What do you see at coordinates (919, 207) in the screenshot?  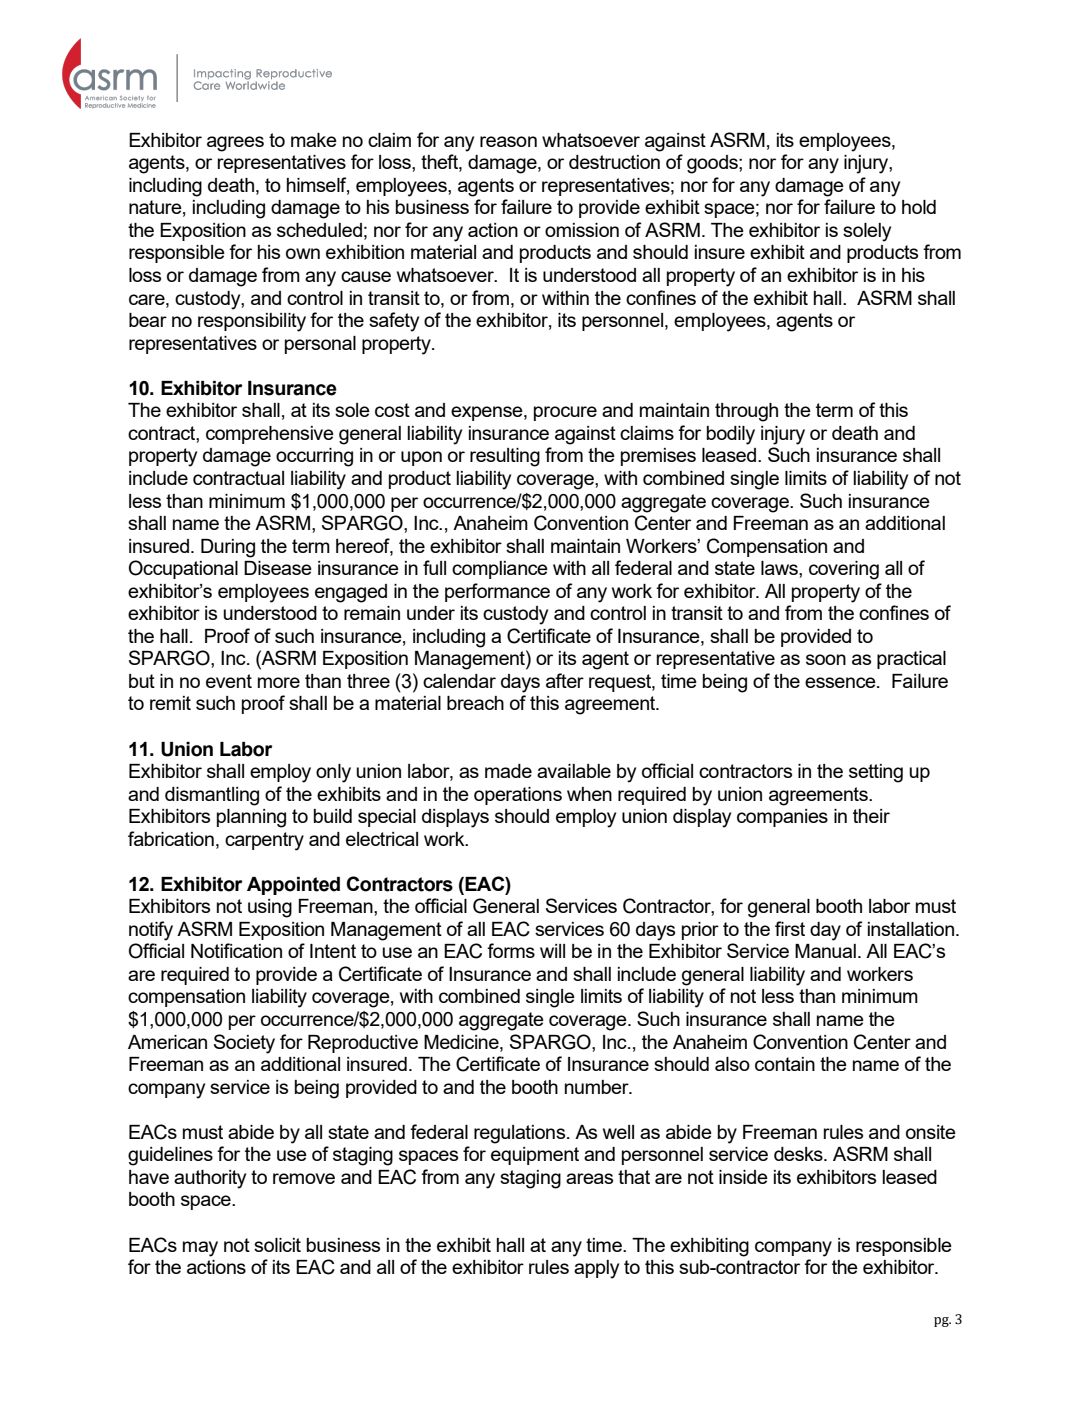 I see `hold` at bounding box center [919, 207].
